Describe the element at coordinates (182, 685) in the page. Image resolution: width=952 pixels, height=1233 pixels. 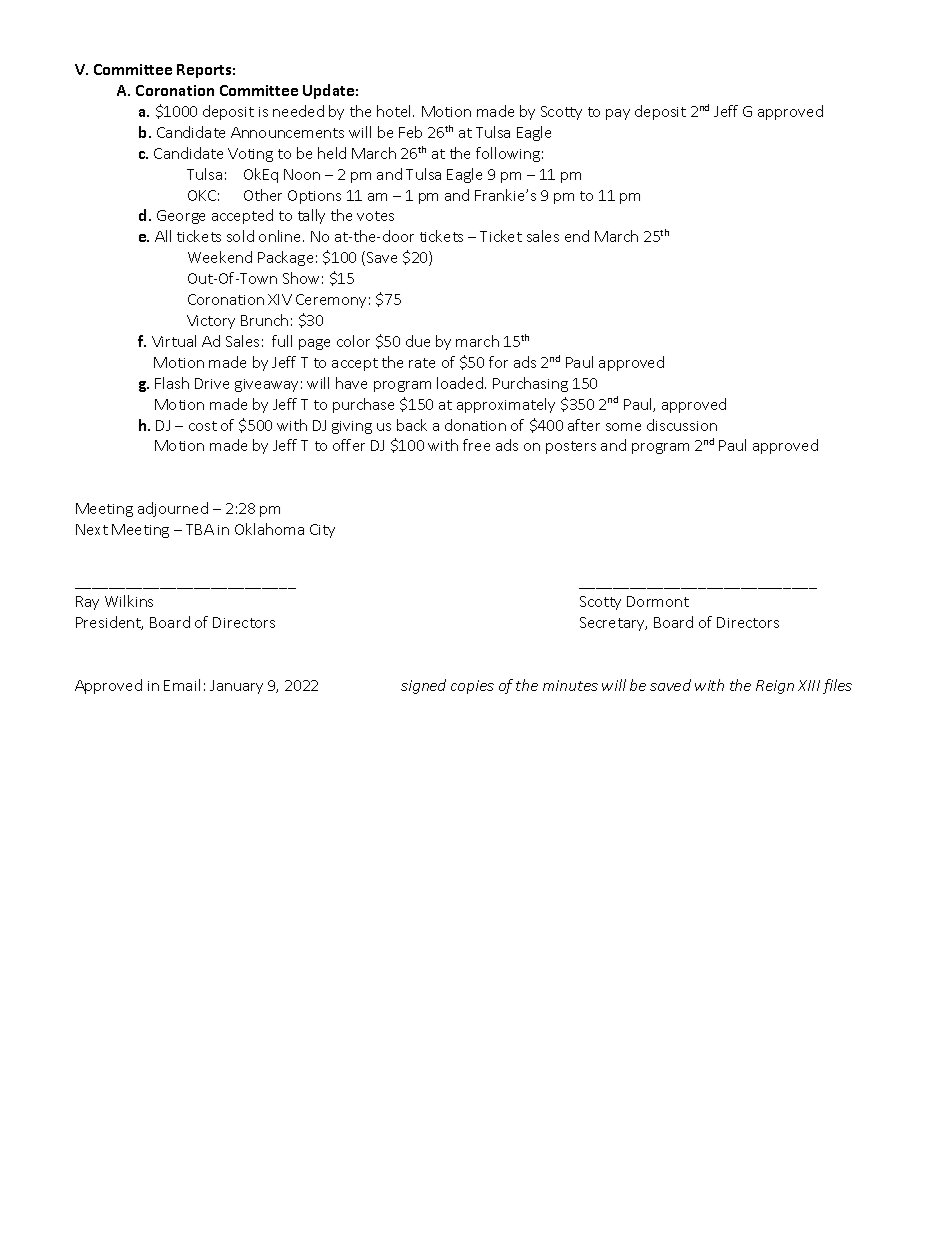
I see `Email` at that location.
